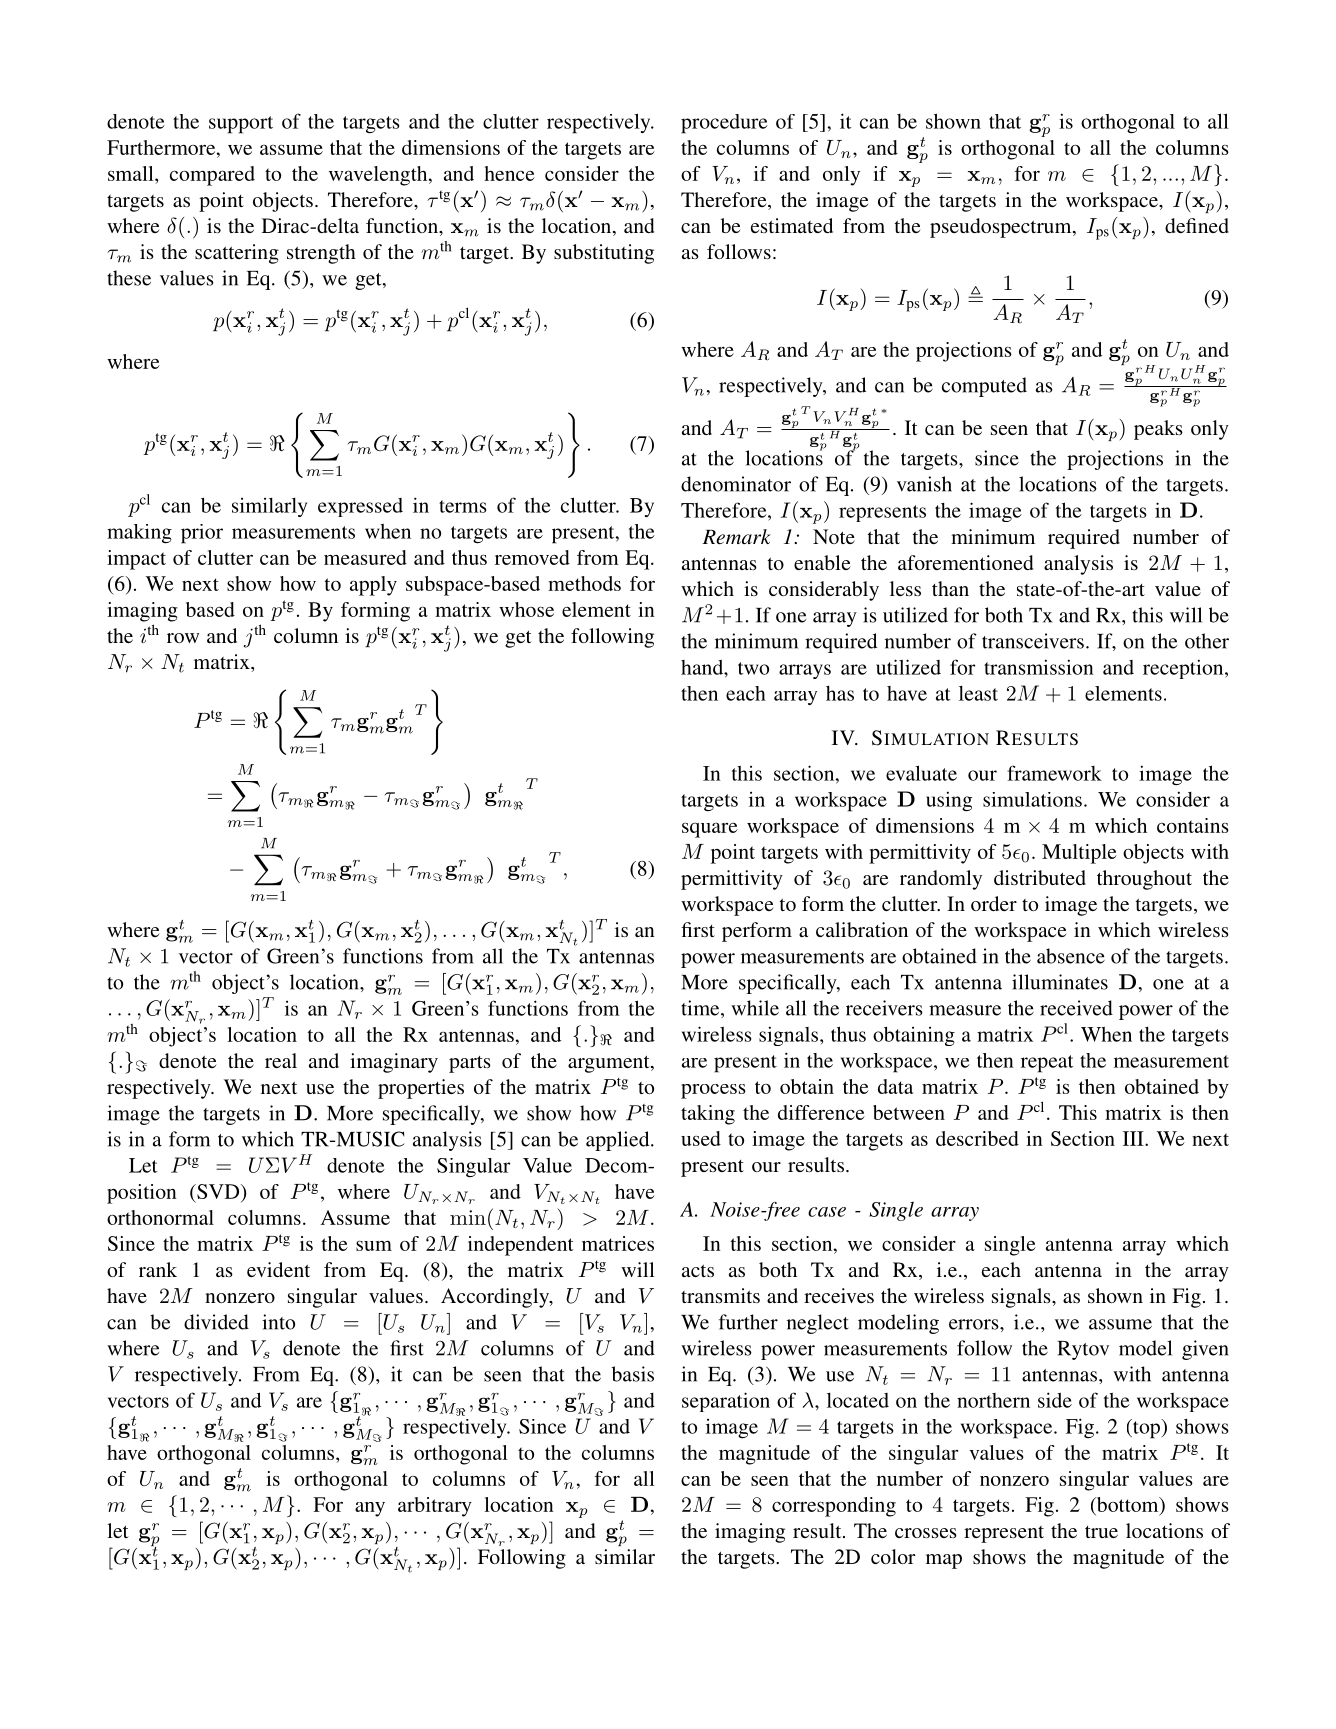  Describe the element at coordinates (753, 668) in the page. I see `two` at that location.
